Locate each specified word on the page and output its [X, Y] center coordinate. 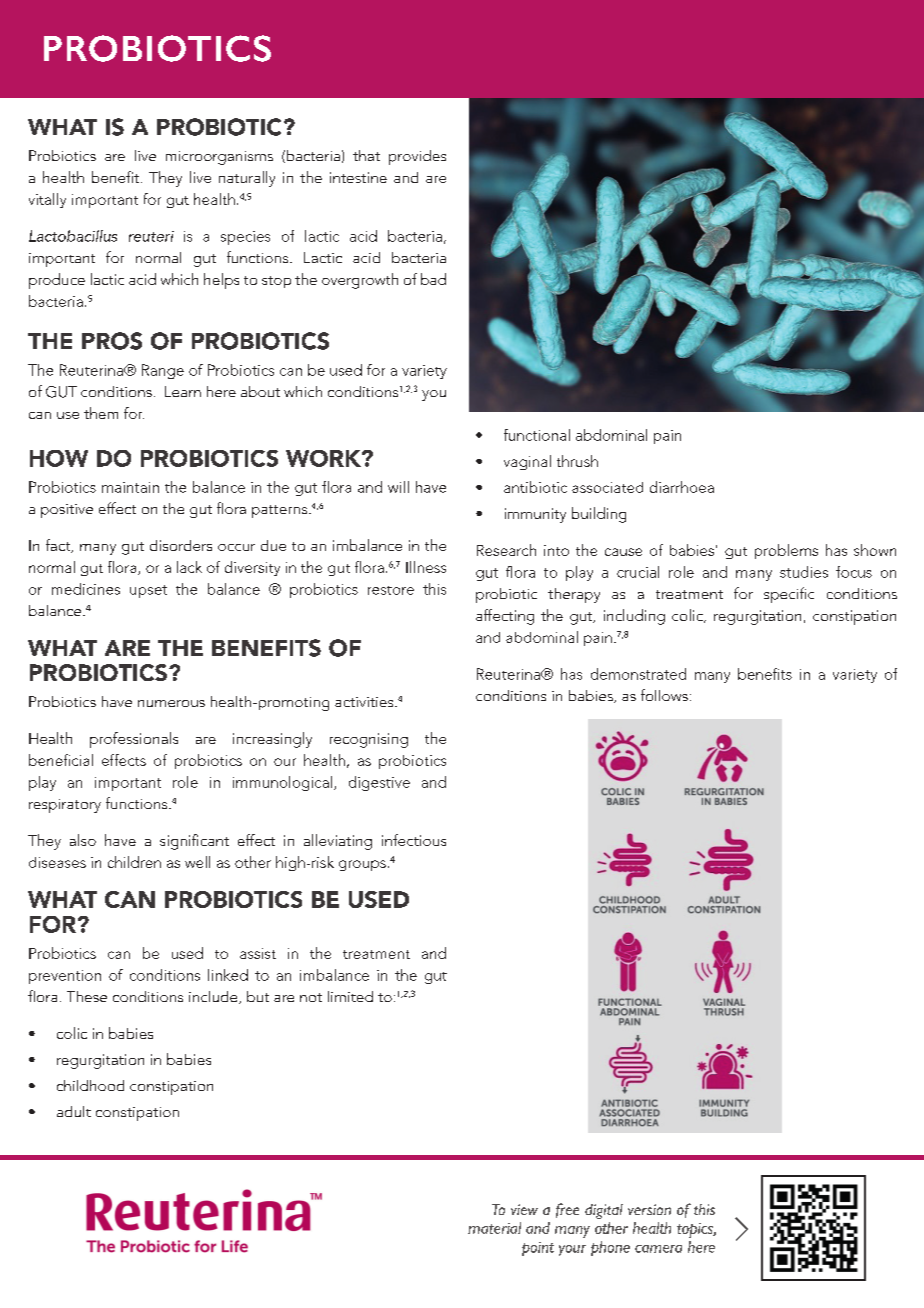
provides [417, 157]
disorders [181, 545]
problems [786, 551]
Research [506, 550]
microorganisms [219, 158]
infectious [414, 840]
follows [664, 695]
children [134, 862]
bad [433, 279]
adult [74, 1111]
